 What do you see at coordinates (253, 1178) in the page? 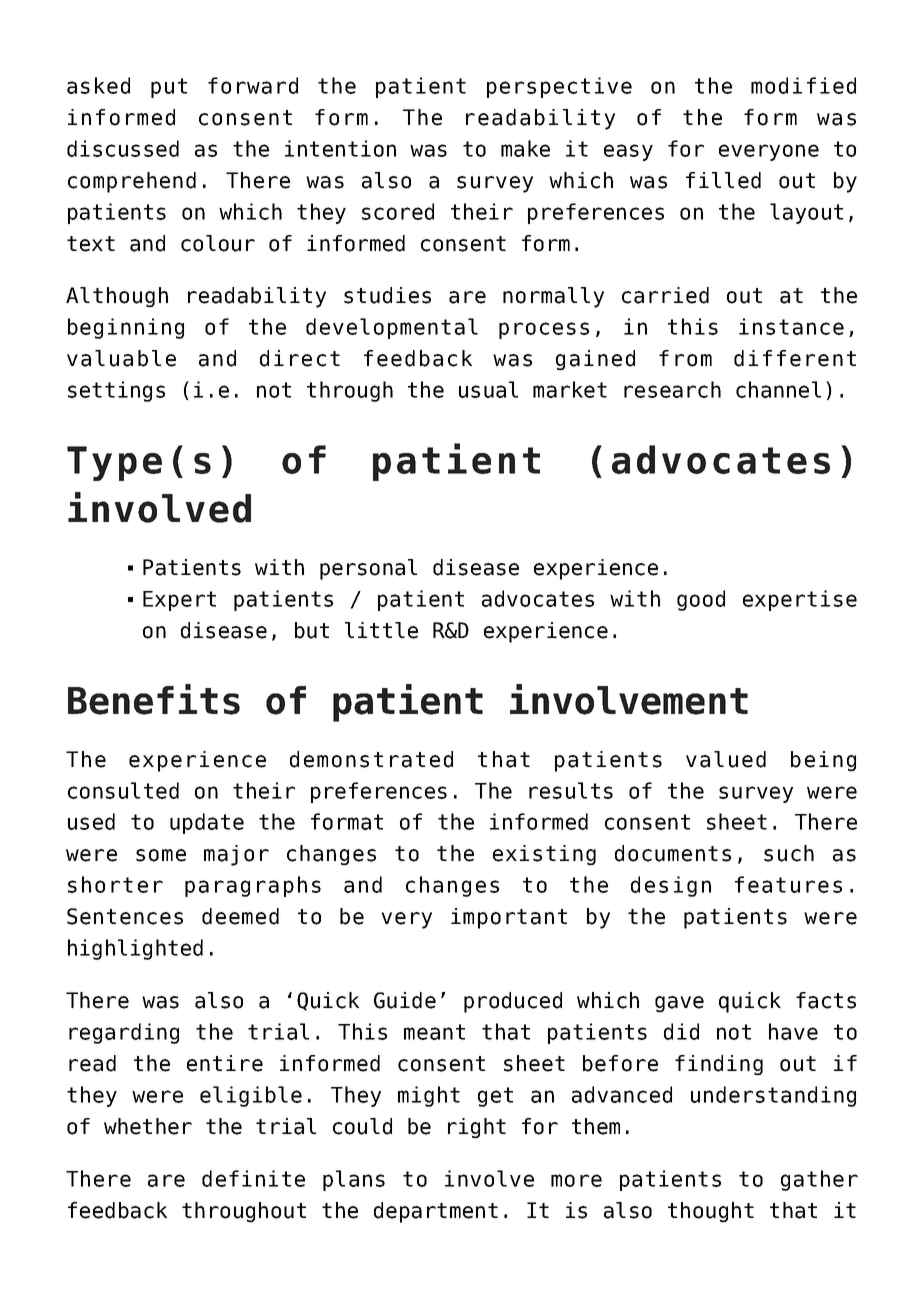
I see `definite` at bounding box center [253, 1178].
